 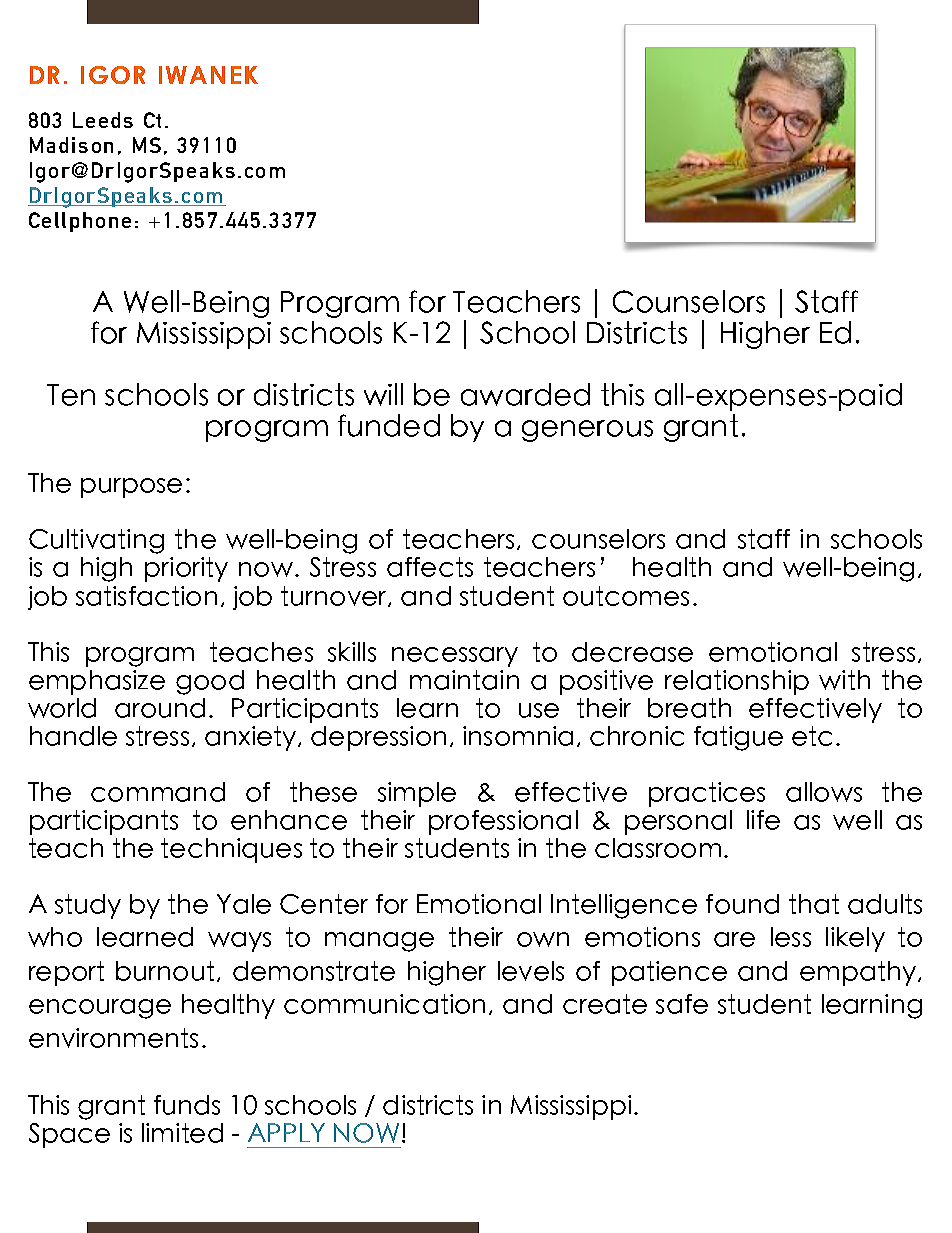 I want to click on necessary, so click(x=455, y=657).
